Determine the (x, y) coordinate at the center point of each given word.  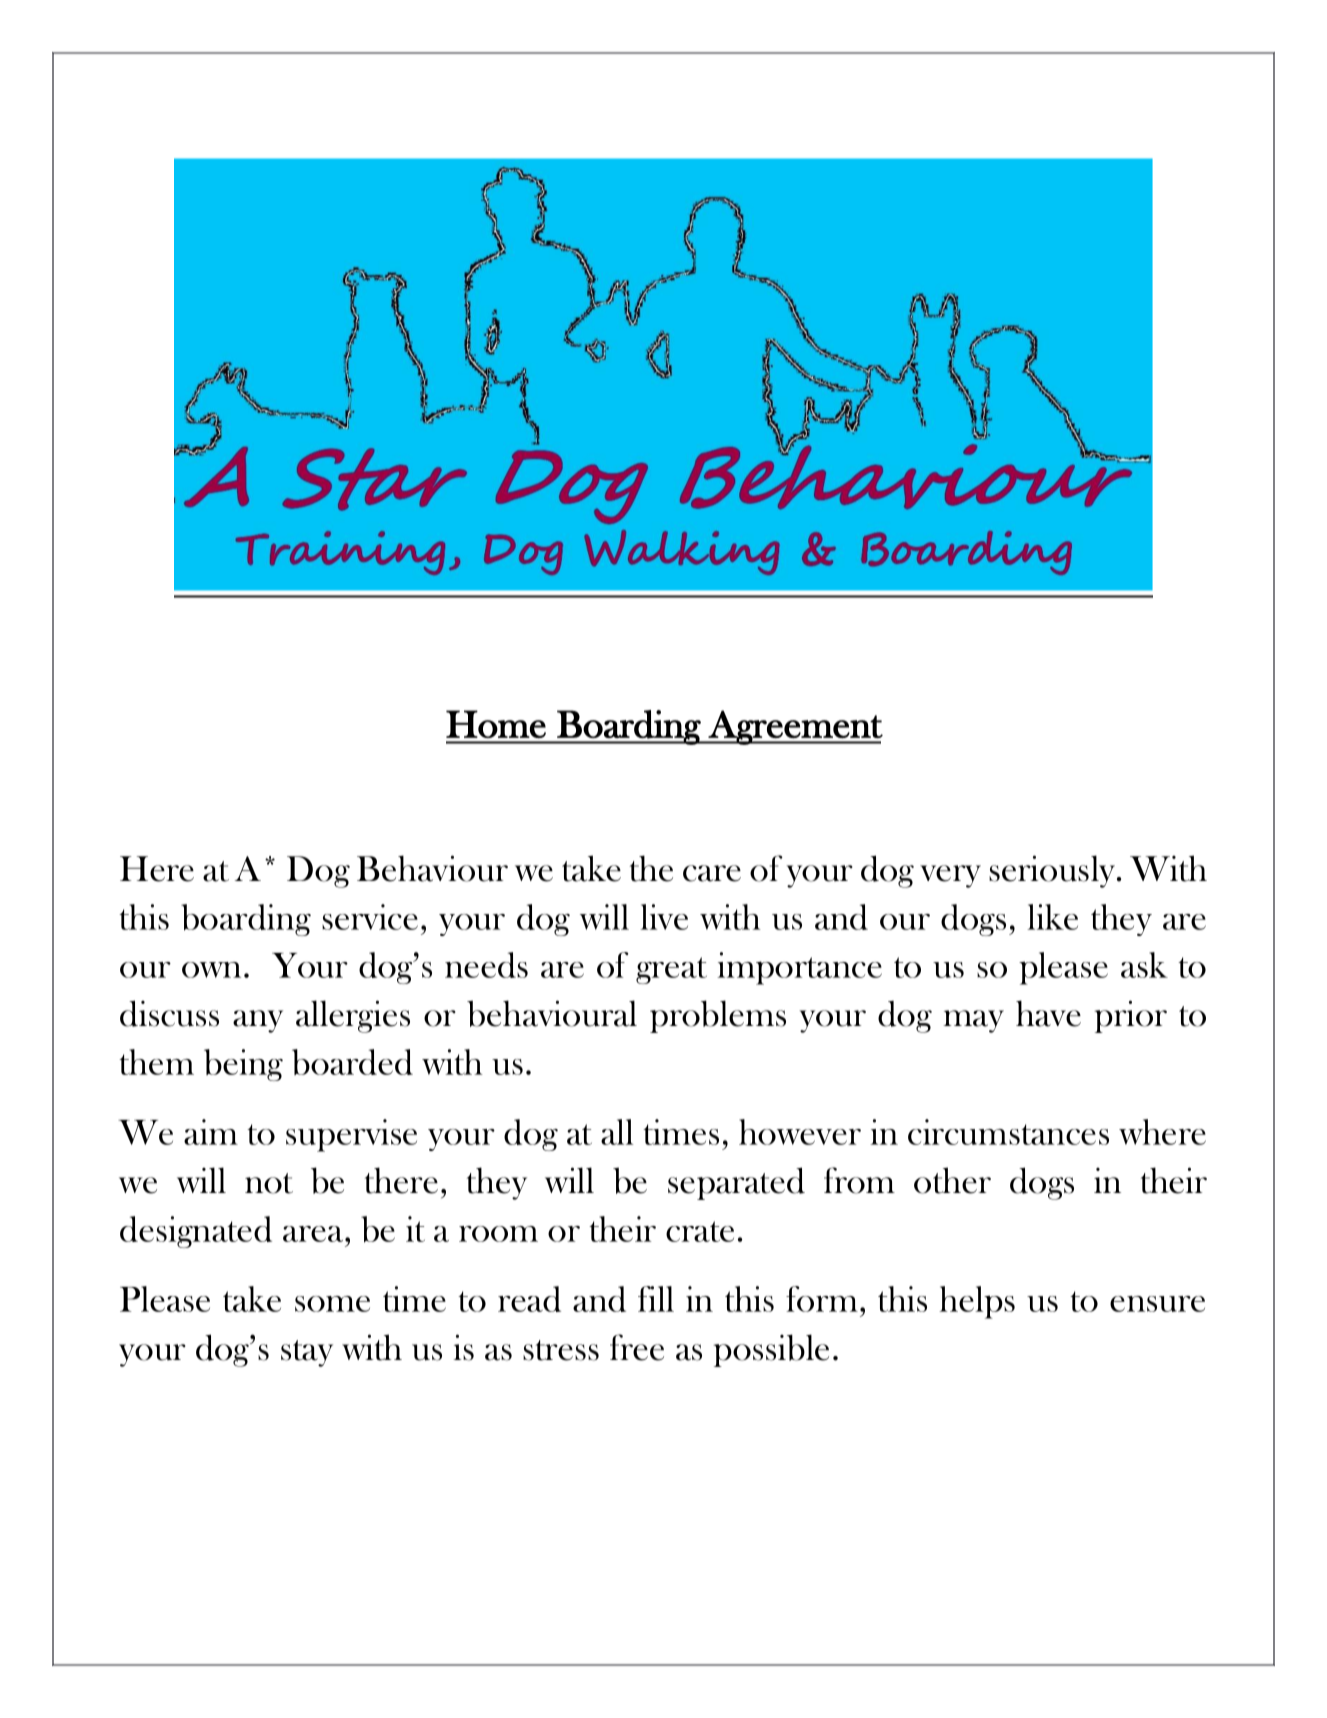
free (637, 1347)
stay (307, 1353)
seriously (1053, 871)
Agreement (795, 727)
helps (977, 1302)
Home (496, 724)
